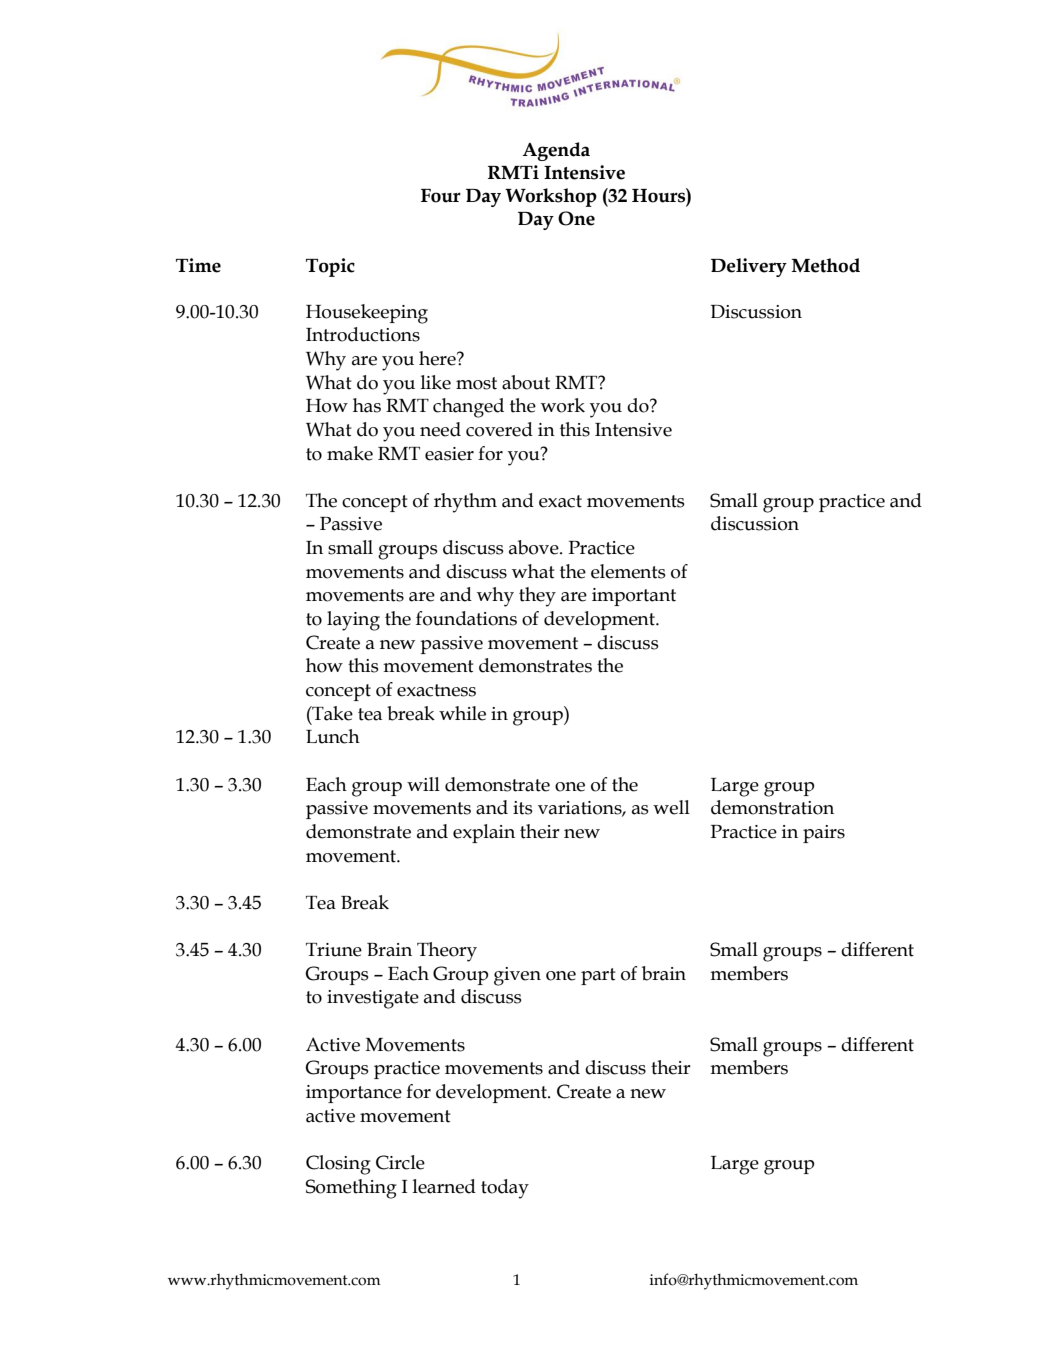 This screenshot has width=1059, height=1370. Describe the element at coordinates (505, 1189) in the screenshot. I see `today` at that location.
